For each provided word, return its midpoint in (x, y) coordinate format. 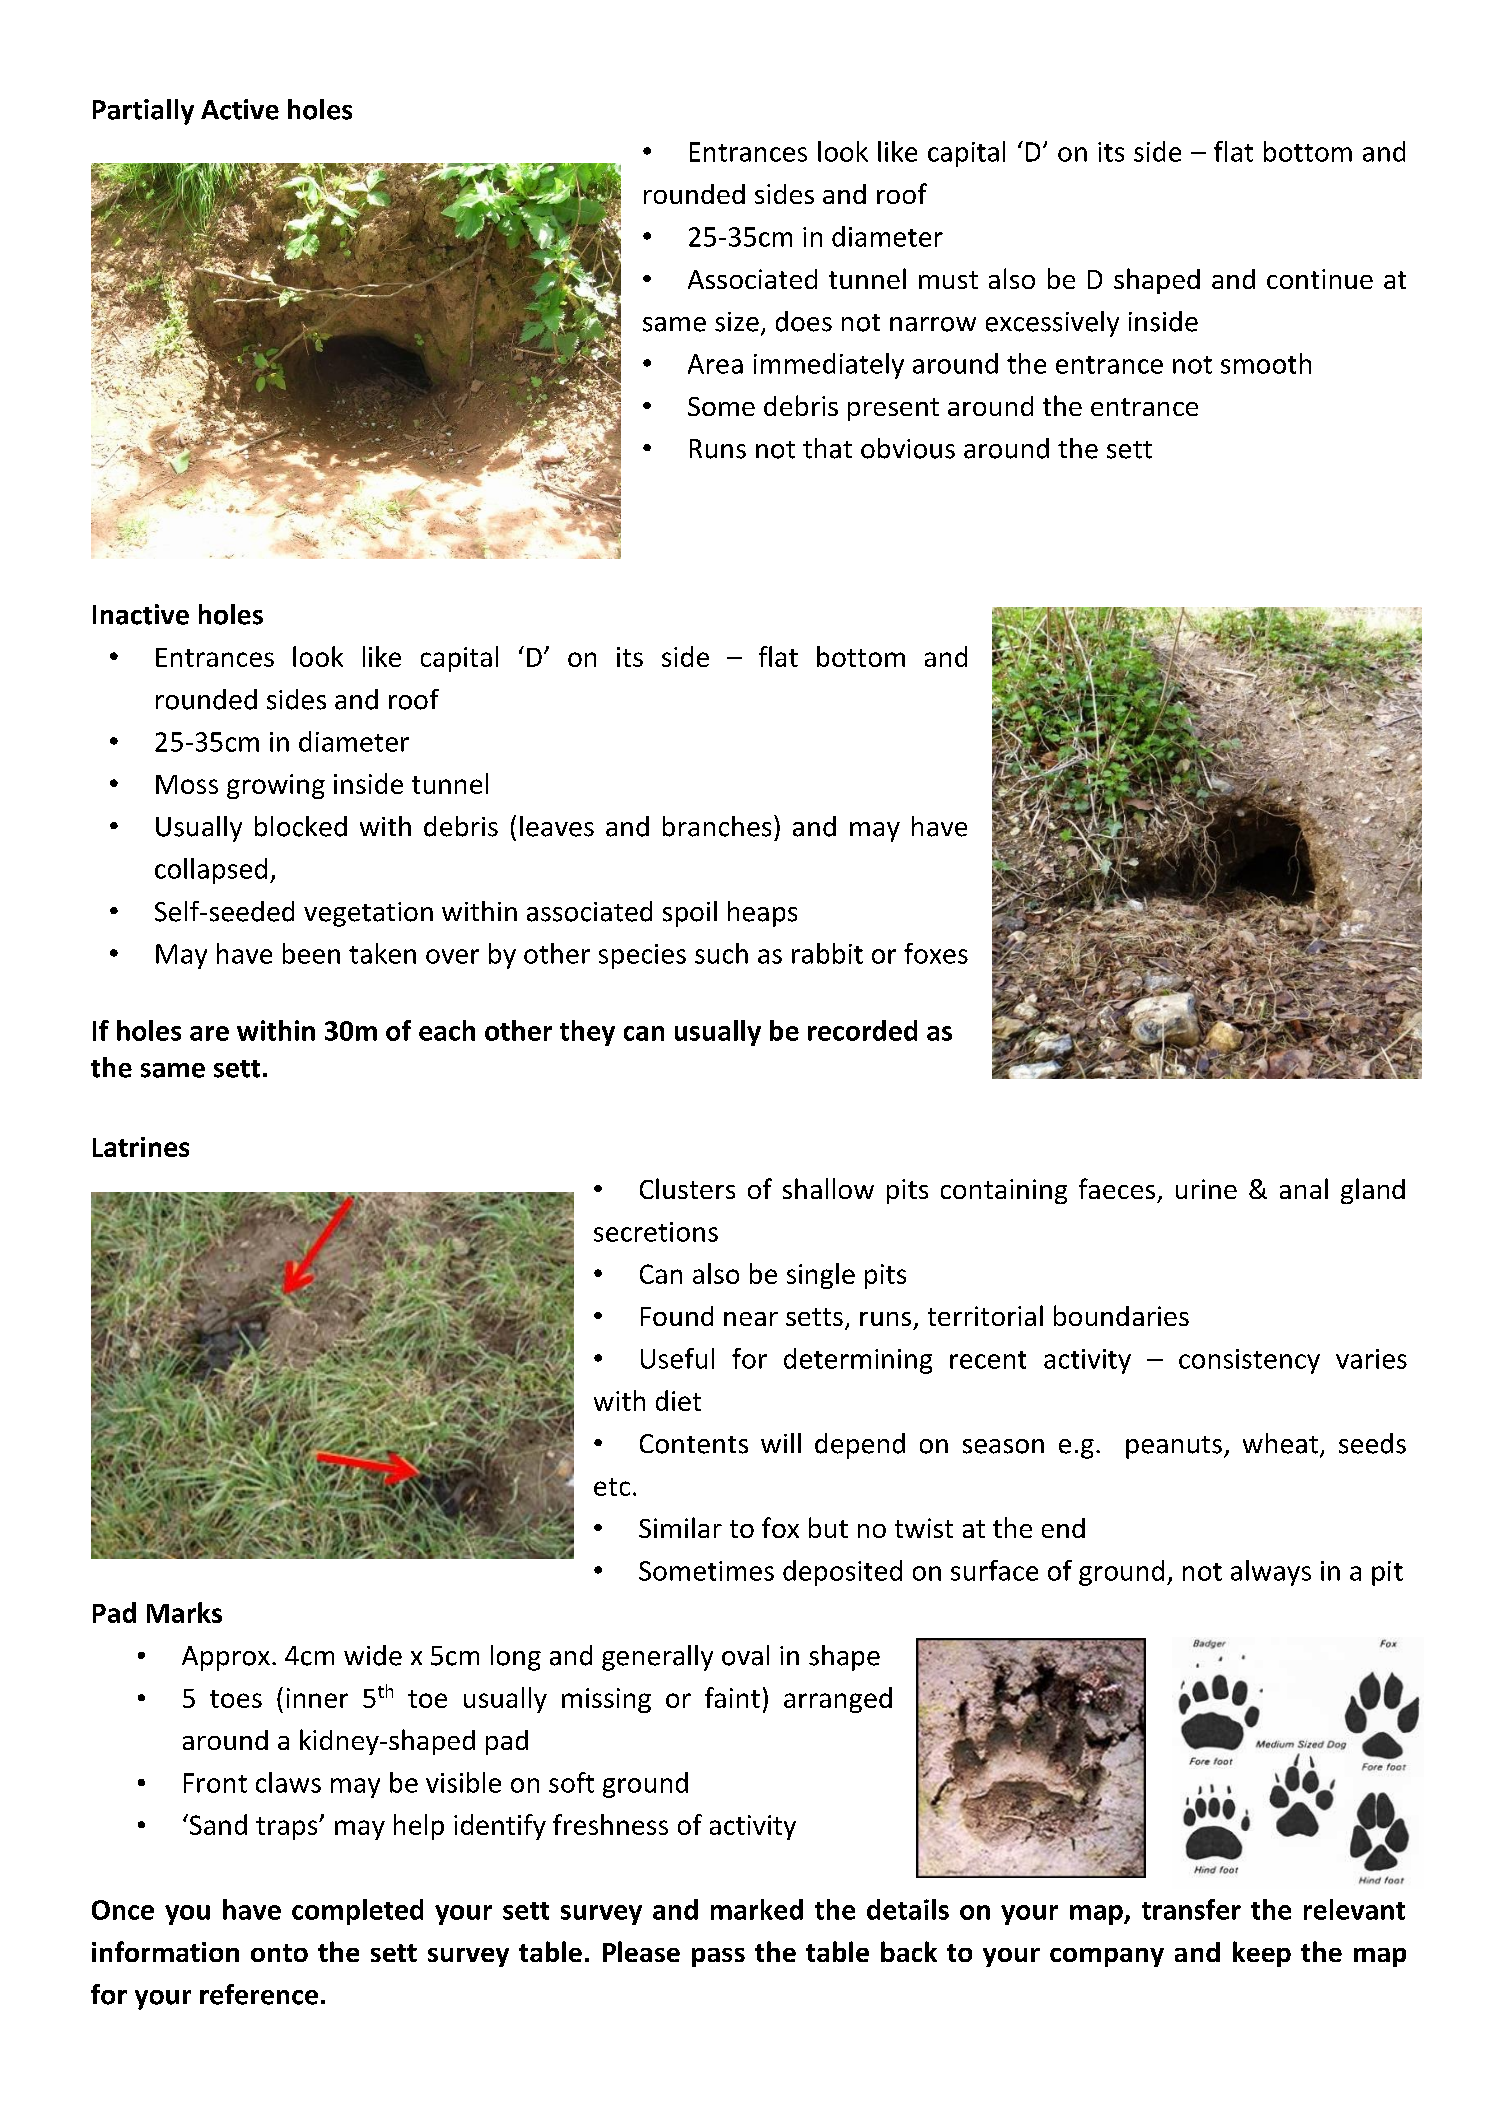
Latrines (141, 1147)
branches (717, 826)
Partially (143, 112)
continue (1320, 279)
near (751, 1319)
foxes (936, 953)
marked (757, 1909)
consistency (1249, 1361)
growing (276, 786)
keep (1262, 1954)
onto (279, 1953)
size (737, 322)
